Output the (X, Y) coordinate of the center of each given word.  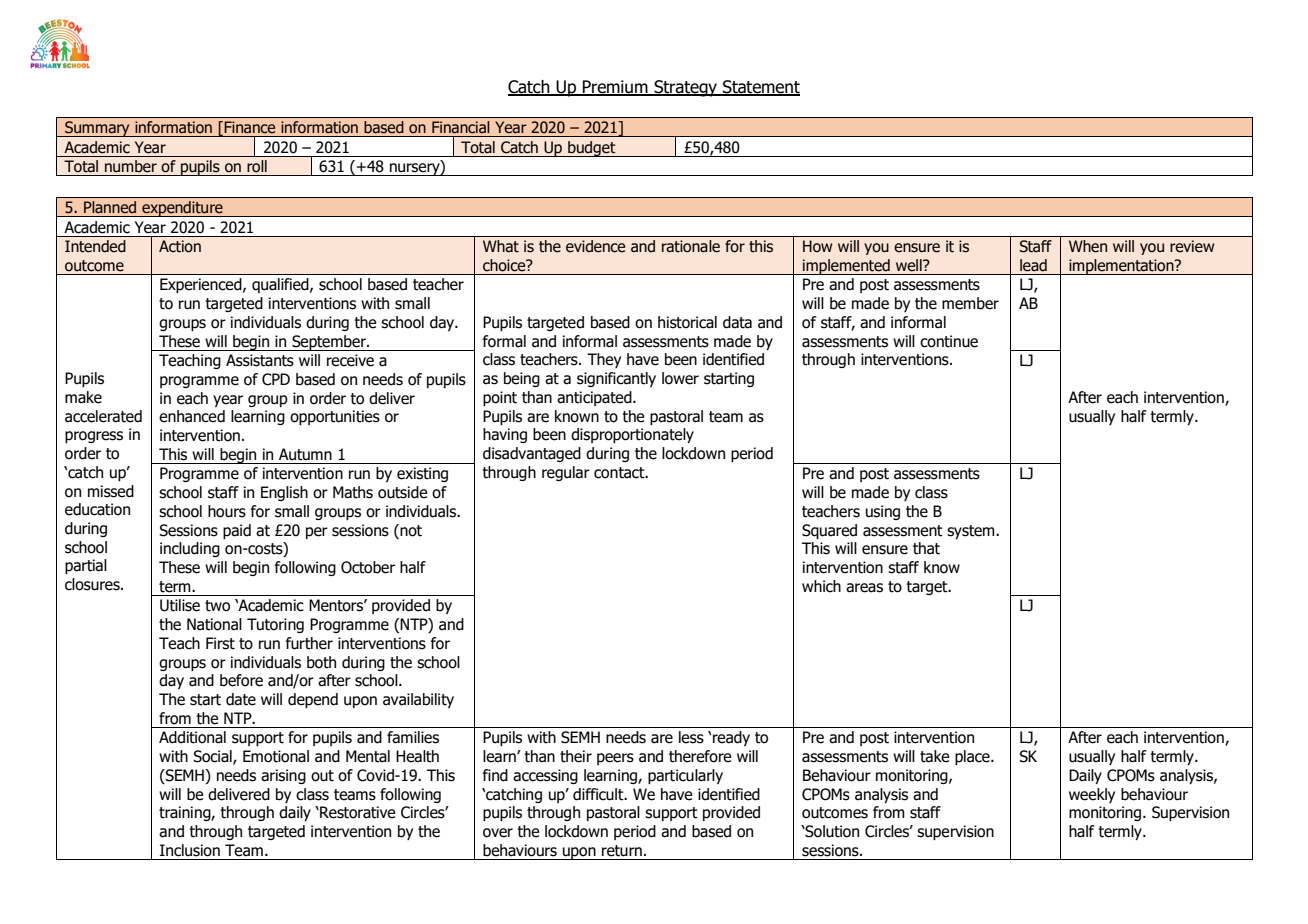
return (622, 851)
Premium (615, 88)
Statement (760, 88)
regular (566, 473)
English (284, 493)
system (972, 532)
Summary (97, 129)
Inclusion (190, 850)
